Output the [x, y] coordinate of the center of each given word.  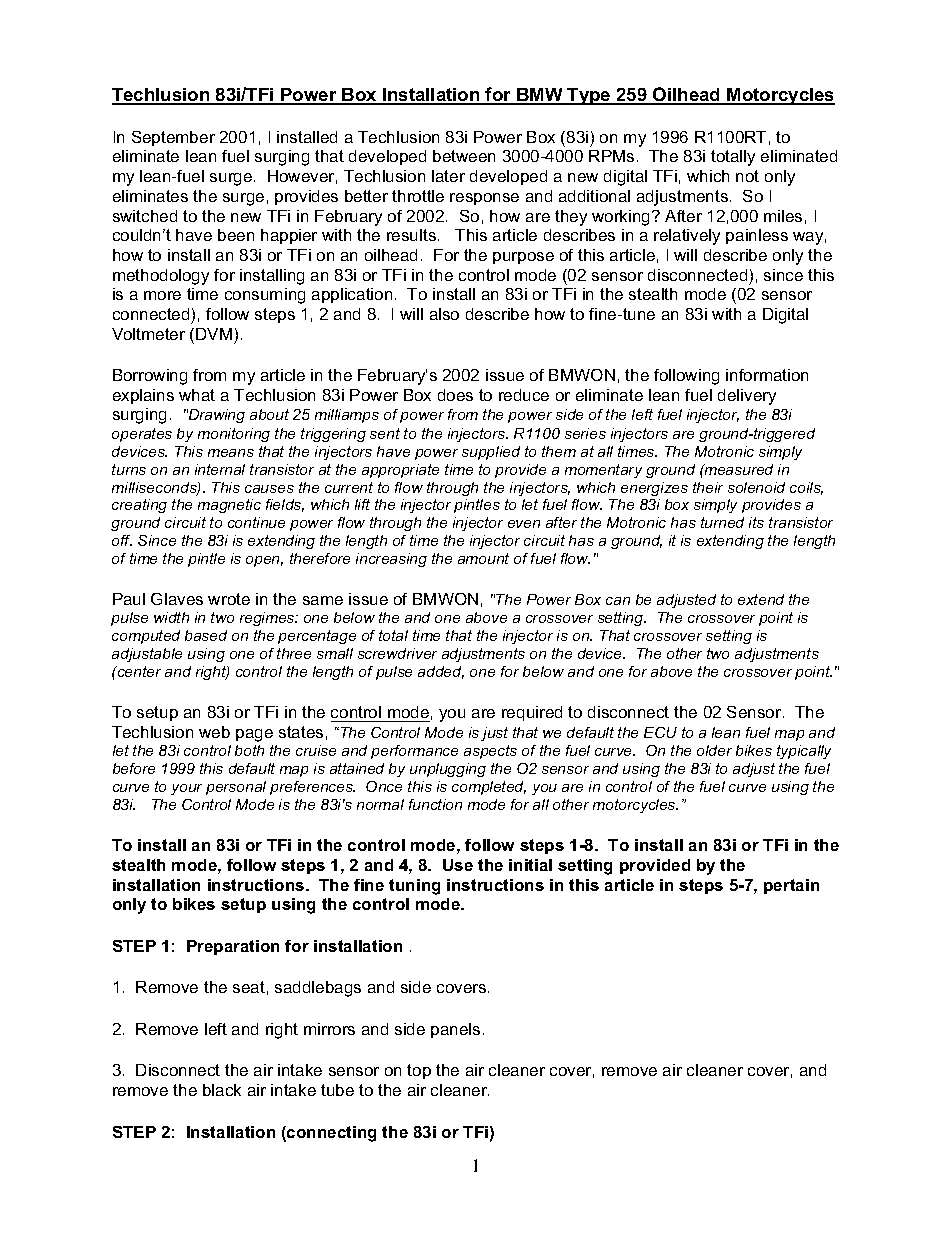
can [618, 601]
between [464, 156]
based [206, 635]
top [419, 1071]
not [747, 176]
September [173, 138]
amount [483, 558]
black [222, 1090]
